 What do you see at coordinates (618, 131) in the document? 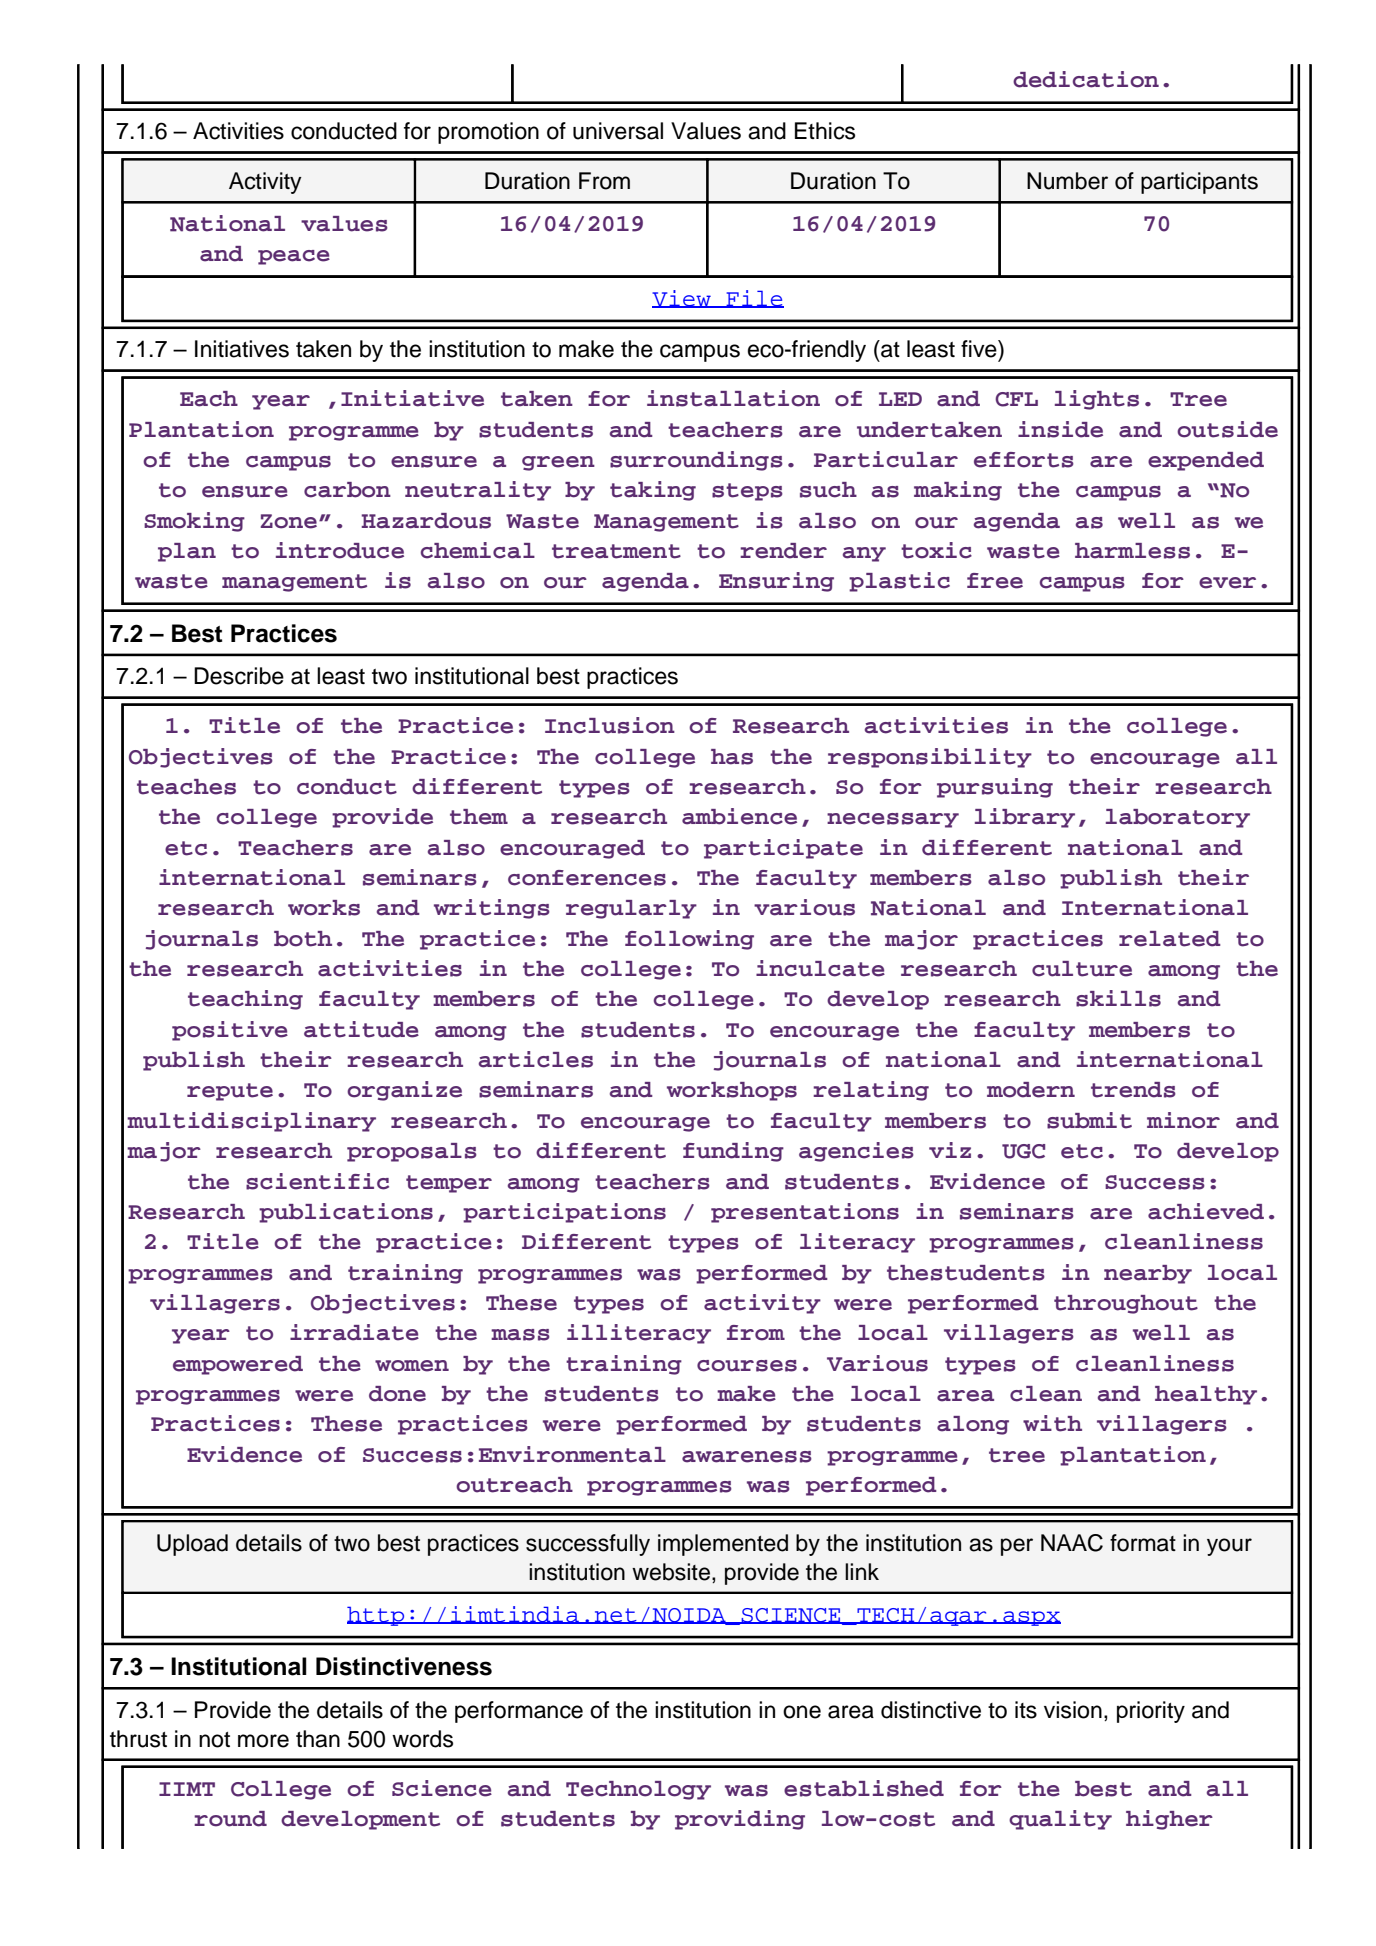
I see `universal` at bounding box center [618, 131].
